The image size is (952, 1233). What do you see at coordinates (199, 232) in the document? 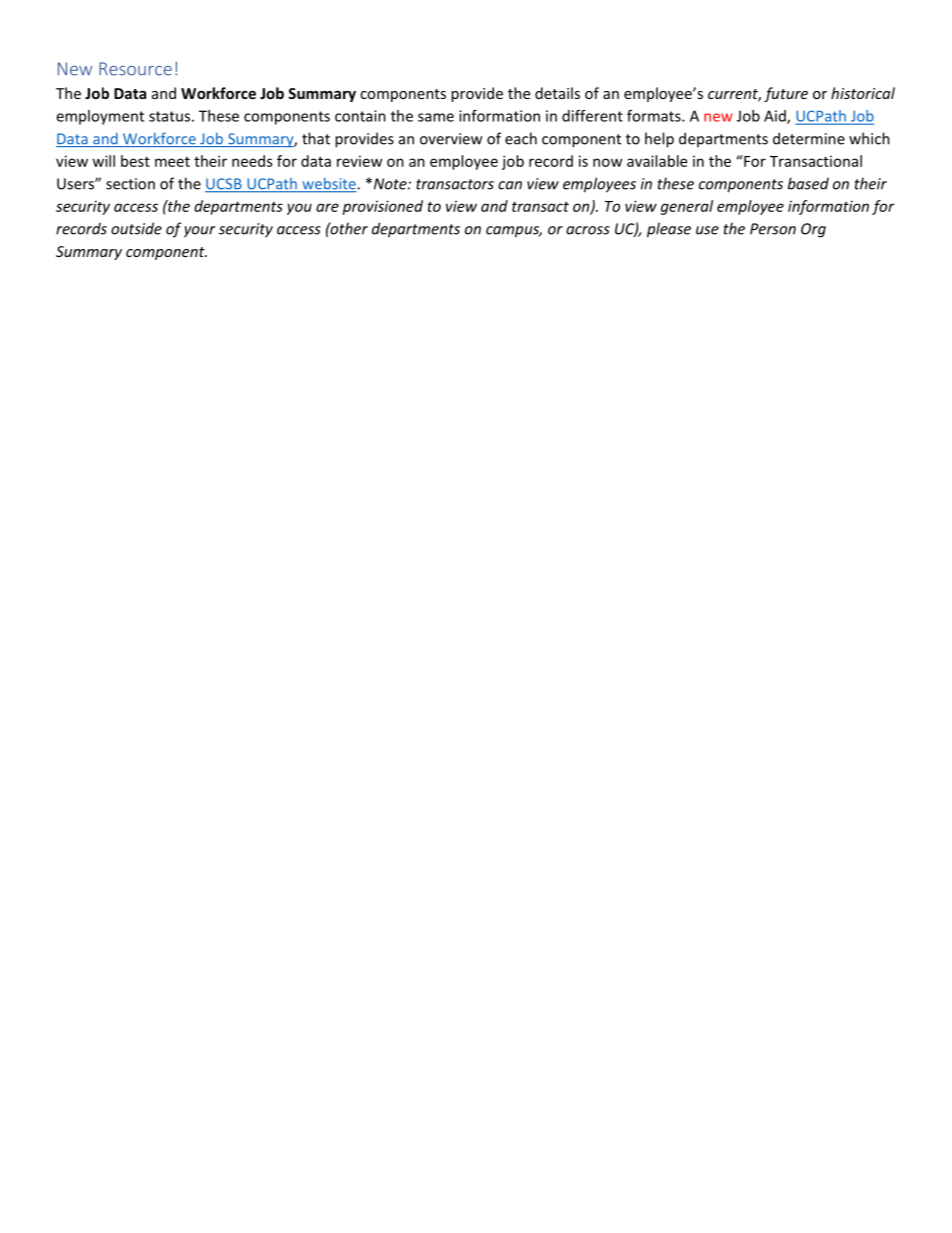
I see `your` at bounding box center [199, 232].
